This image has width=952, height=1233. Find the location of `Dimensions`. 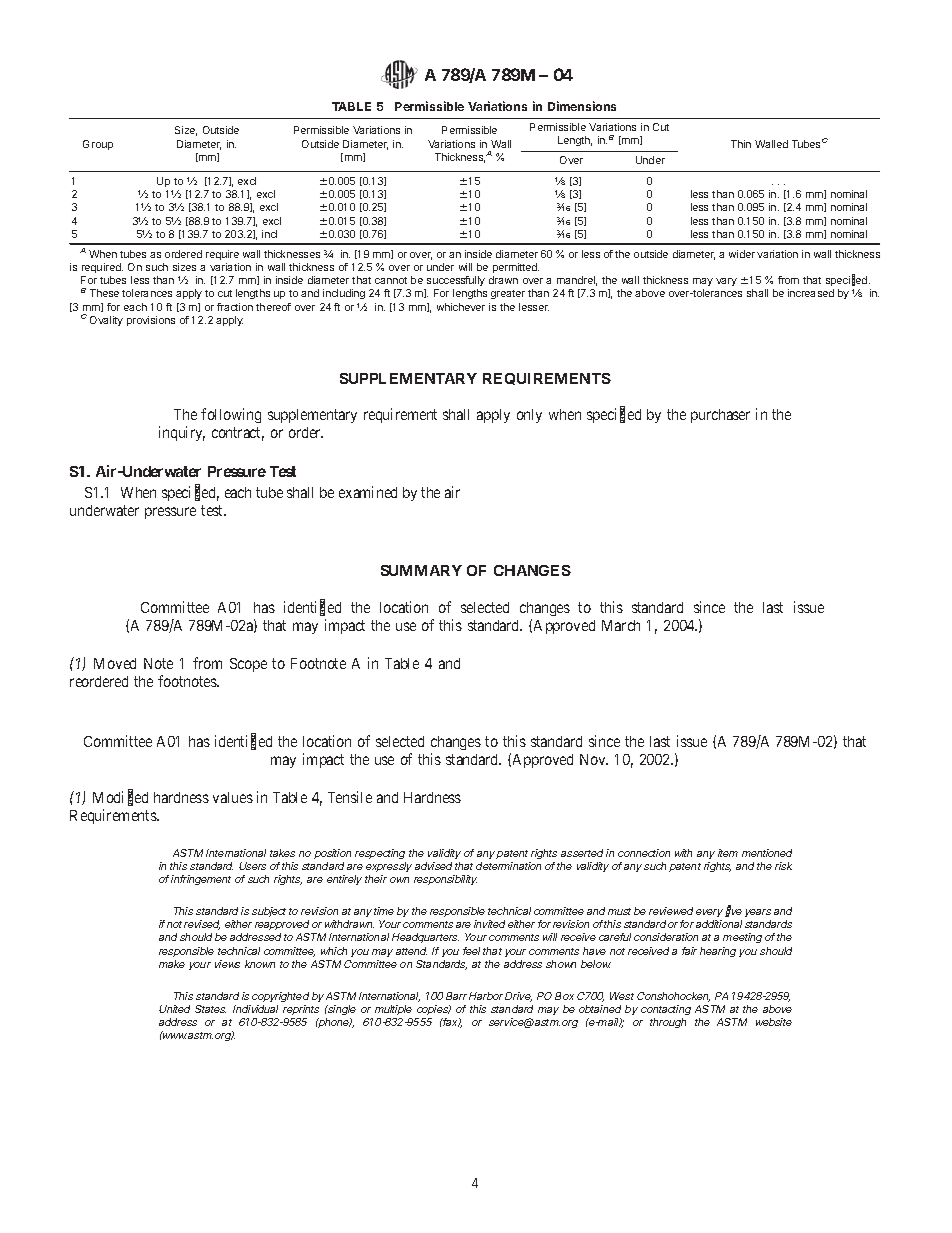

Dimensions is located at coordinates (582, 106).
